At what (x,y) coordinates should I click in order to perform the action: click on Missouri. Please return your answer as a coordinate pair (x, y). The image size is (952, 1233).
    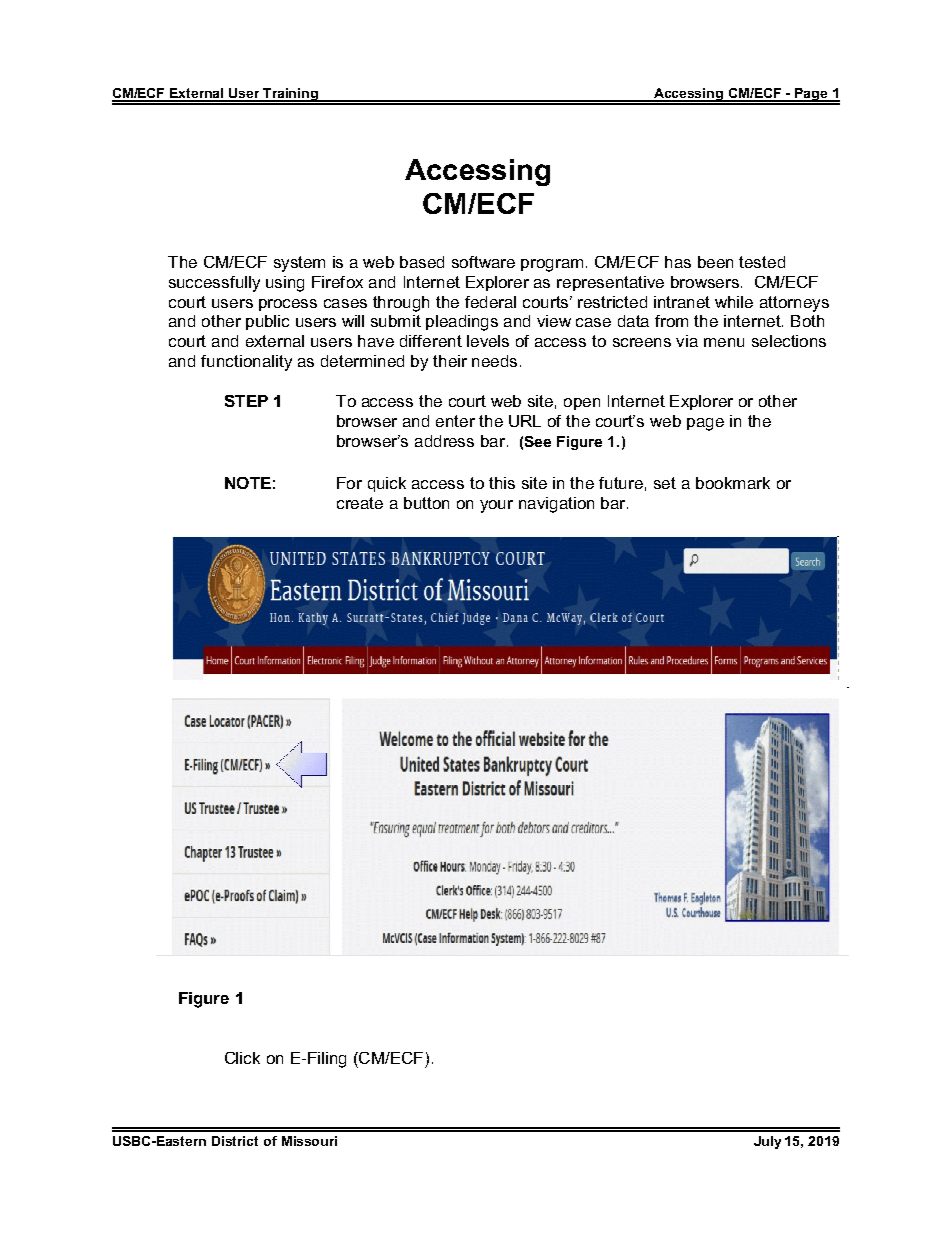
    Looking at the image, I should click on (309, 1141).
